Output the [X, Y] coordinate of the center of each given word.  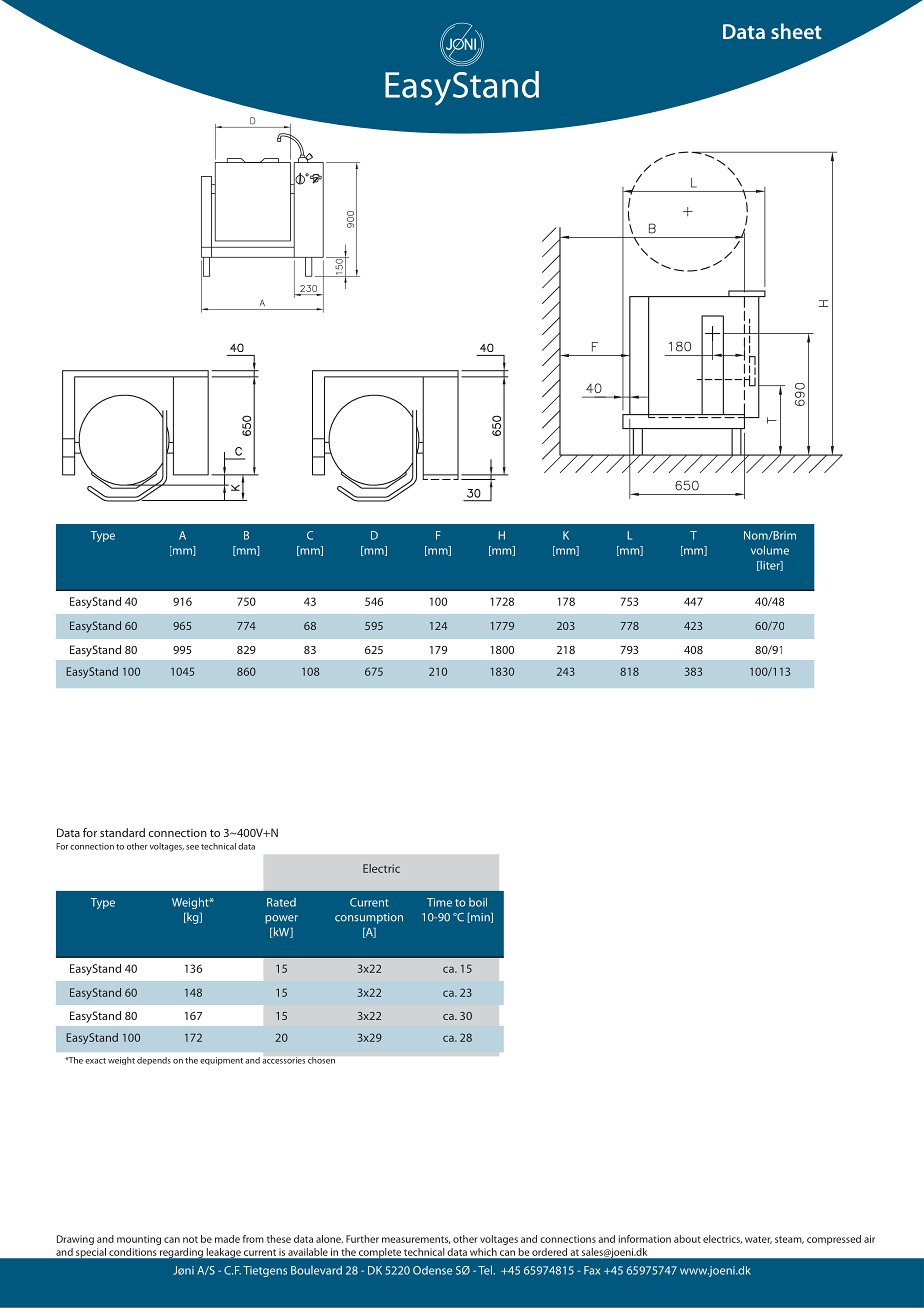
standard [122, 832]
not [190, 1239]
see [192, 847]
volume [770, 550]
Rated [281, 902]
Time [439, 902]
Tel [486, 1270]
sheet [796, 31]
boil [478, 902]
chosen [321, 1060]
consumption [369, 918]
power [281, 919]
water [758, 1240]
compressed [834, 1240]
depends [154, 1061]
